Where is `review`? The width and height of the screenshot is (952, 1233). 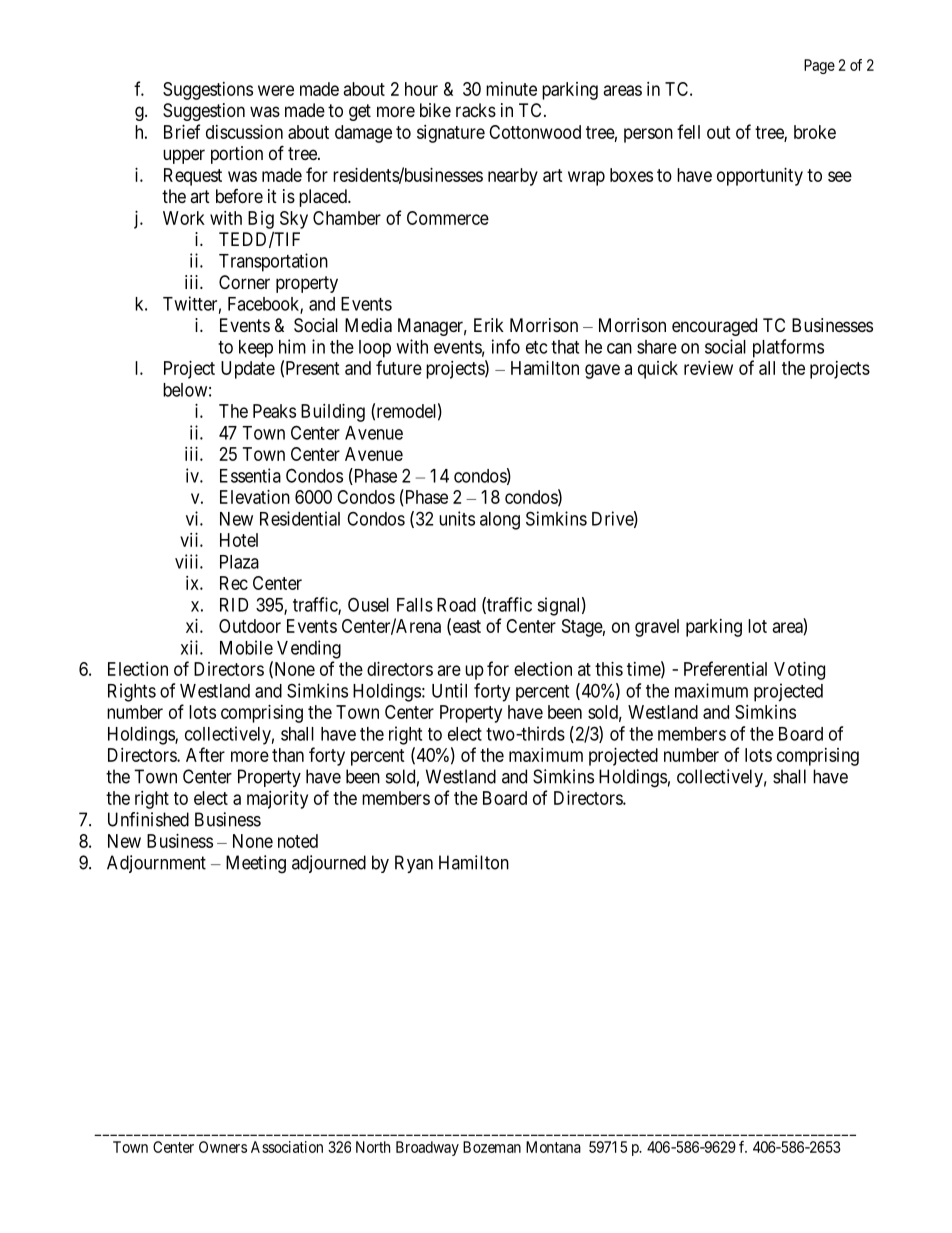 review is located at coordinates (708, 368).
